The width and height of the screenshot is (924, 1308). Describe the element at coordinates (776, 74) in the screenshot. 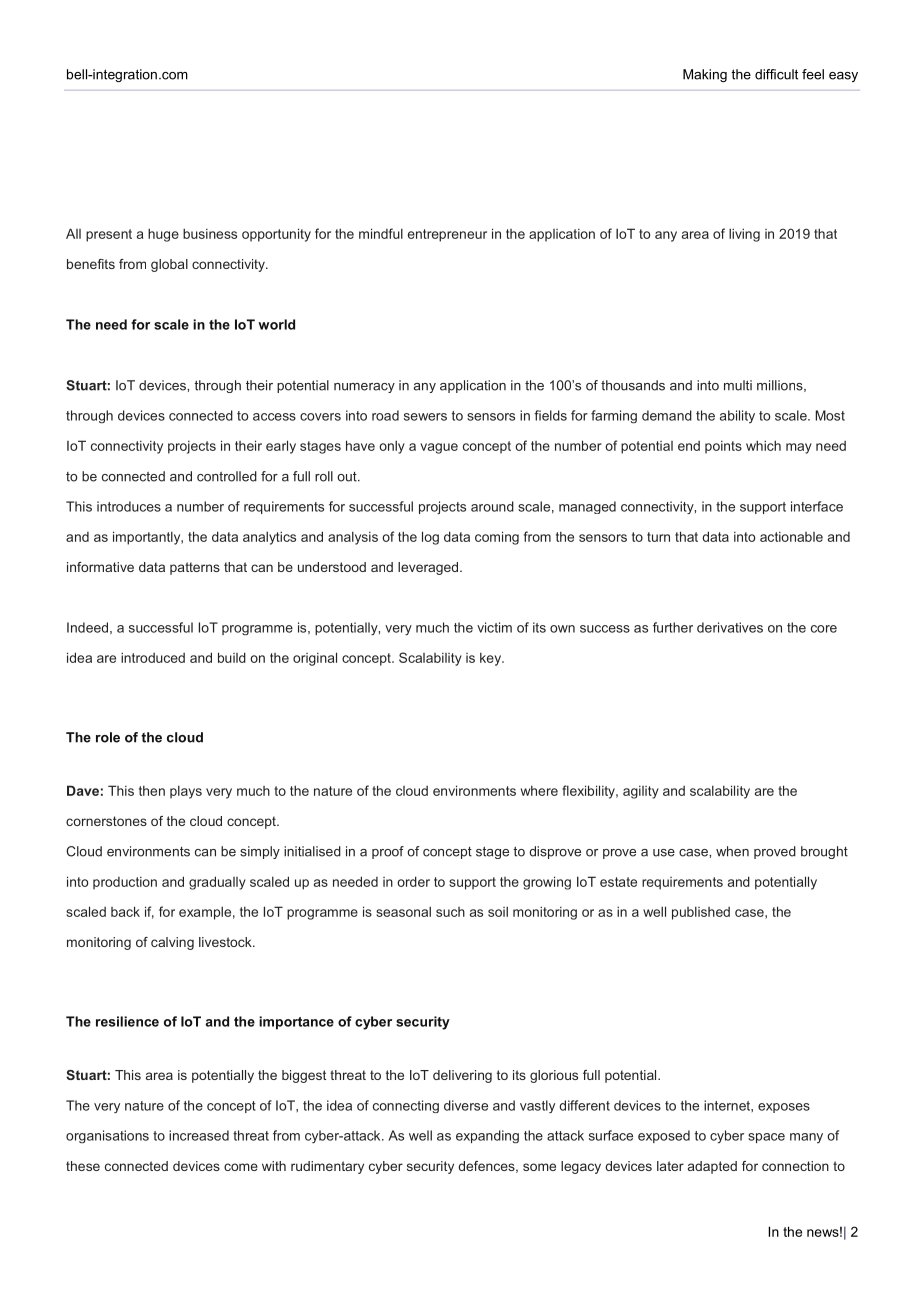

I see `difficult` at that location.
